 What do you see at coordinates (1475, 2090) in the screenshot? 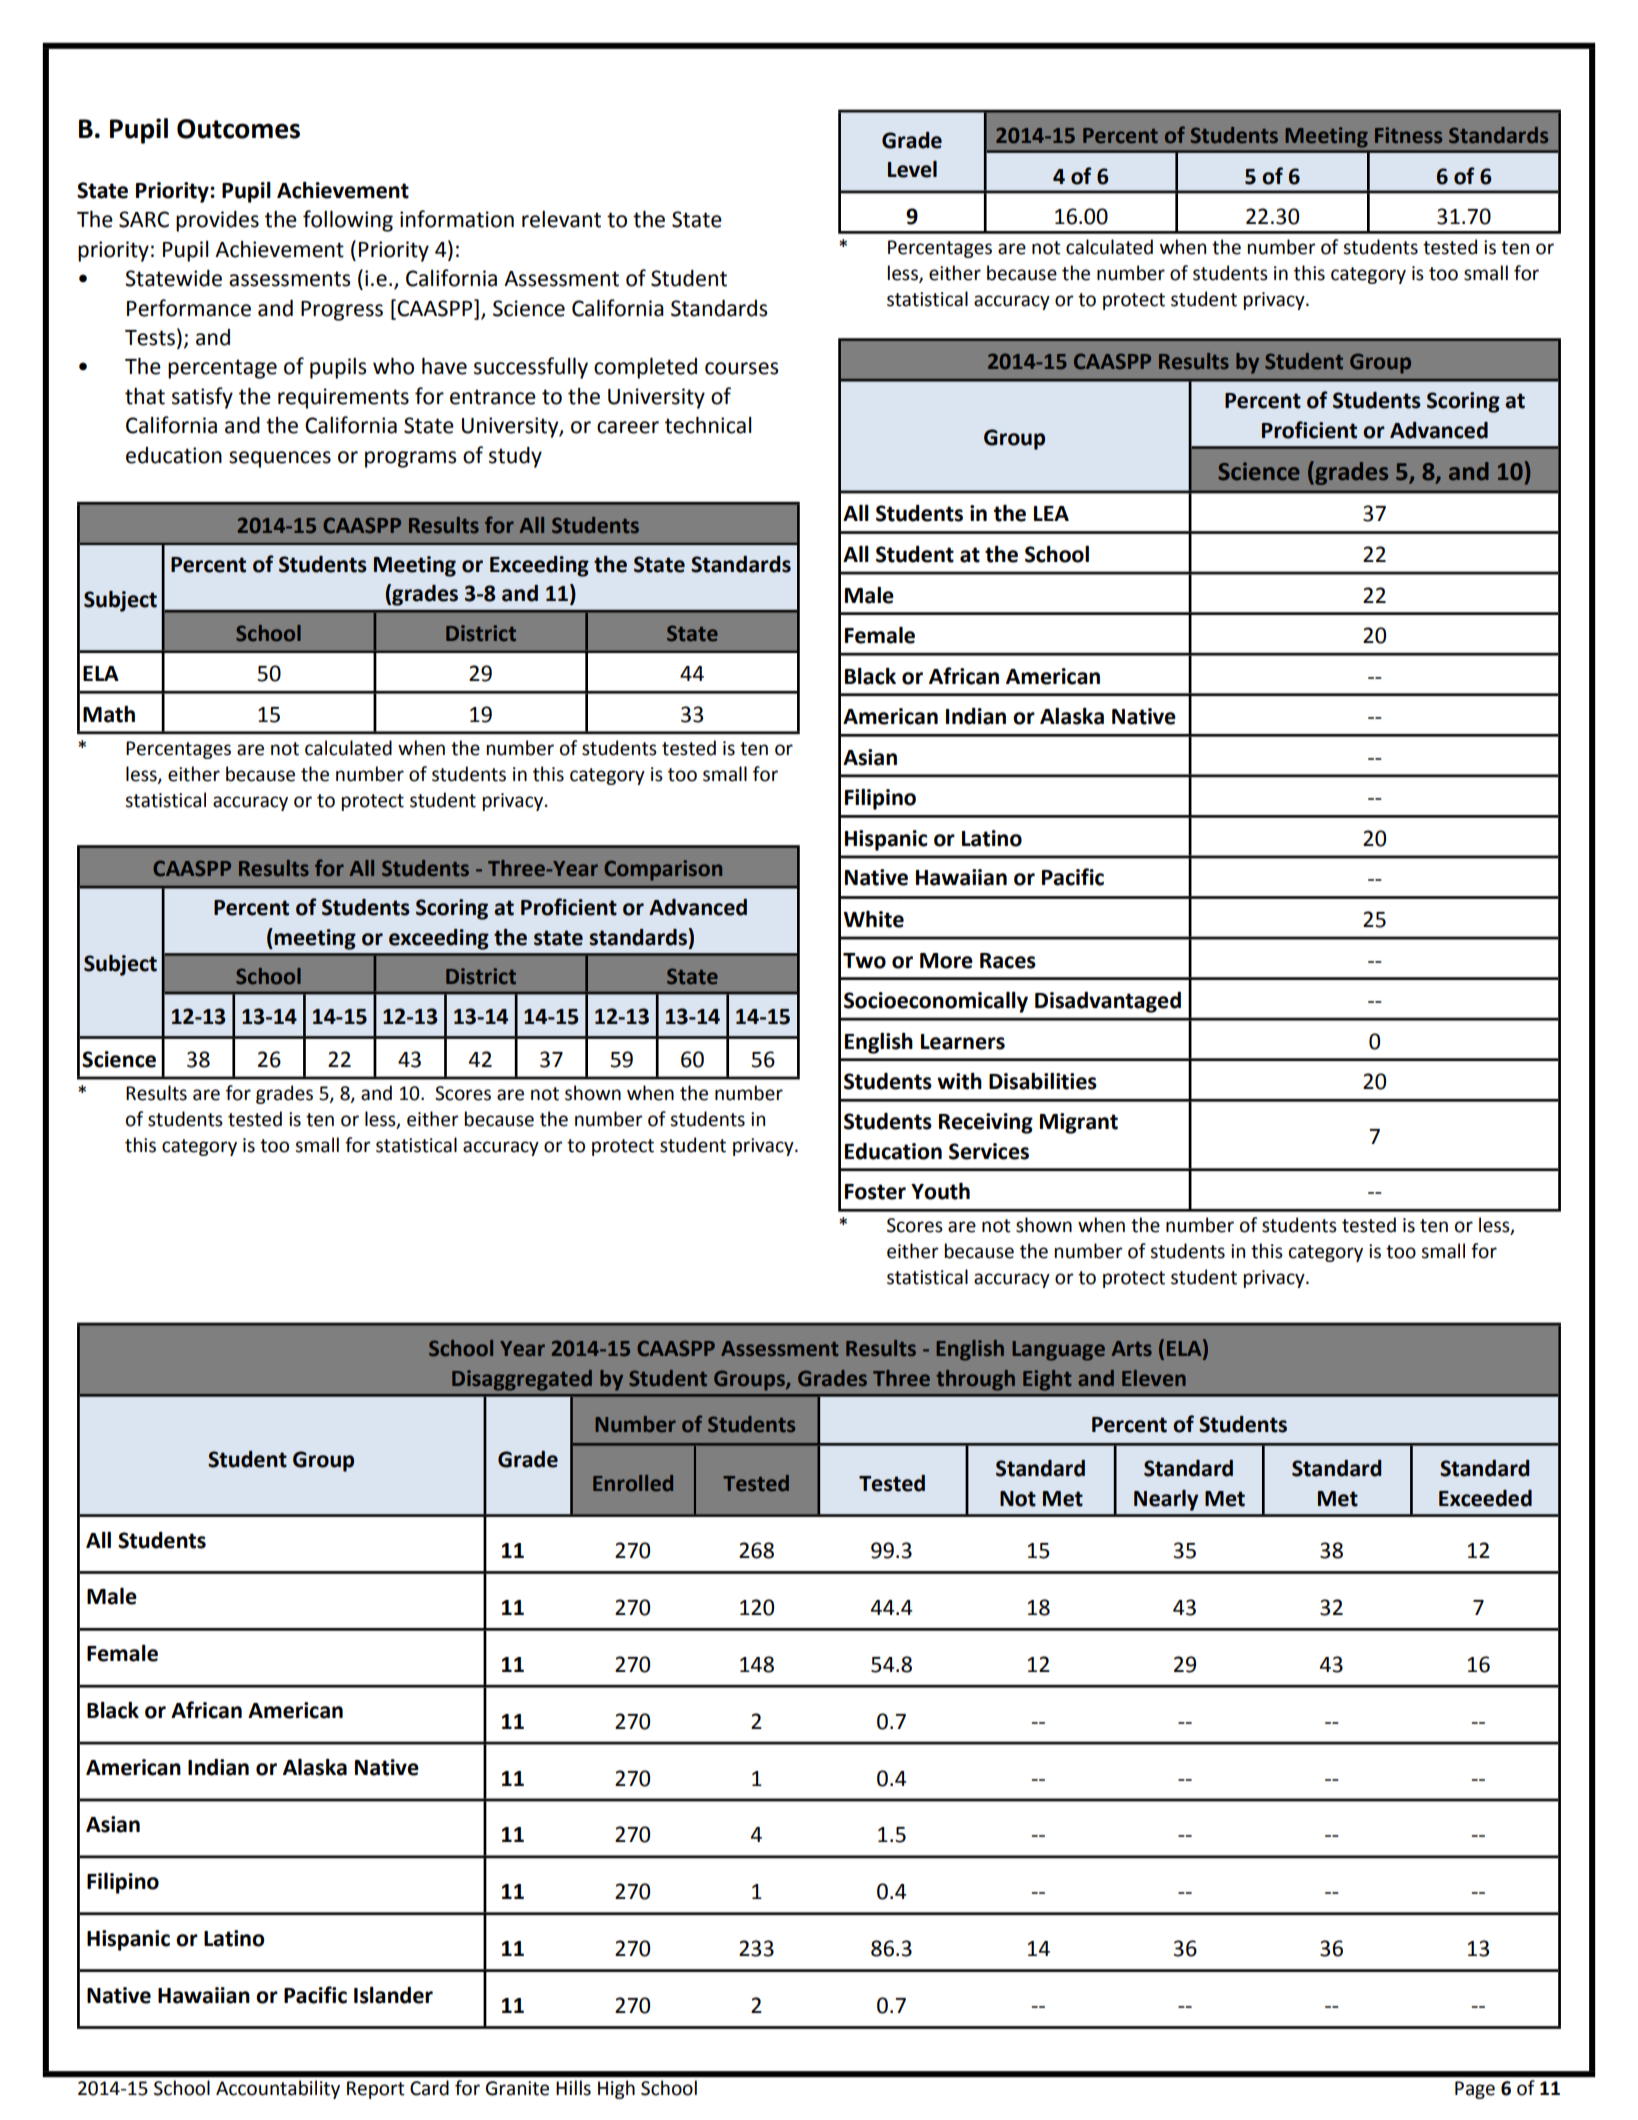
I see `Page` at bounding box center [1475, 2090].
